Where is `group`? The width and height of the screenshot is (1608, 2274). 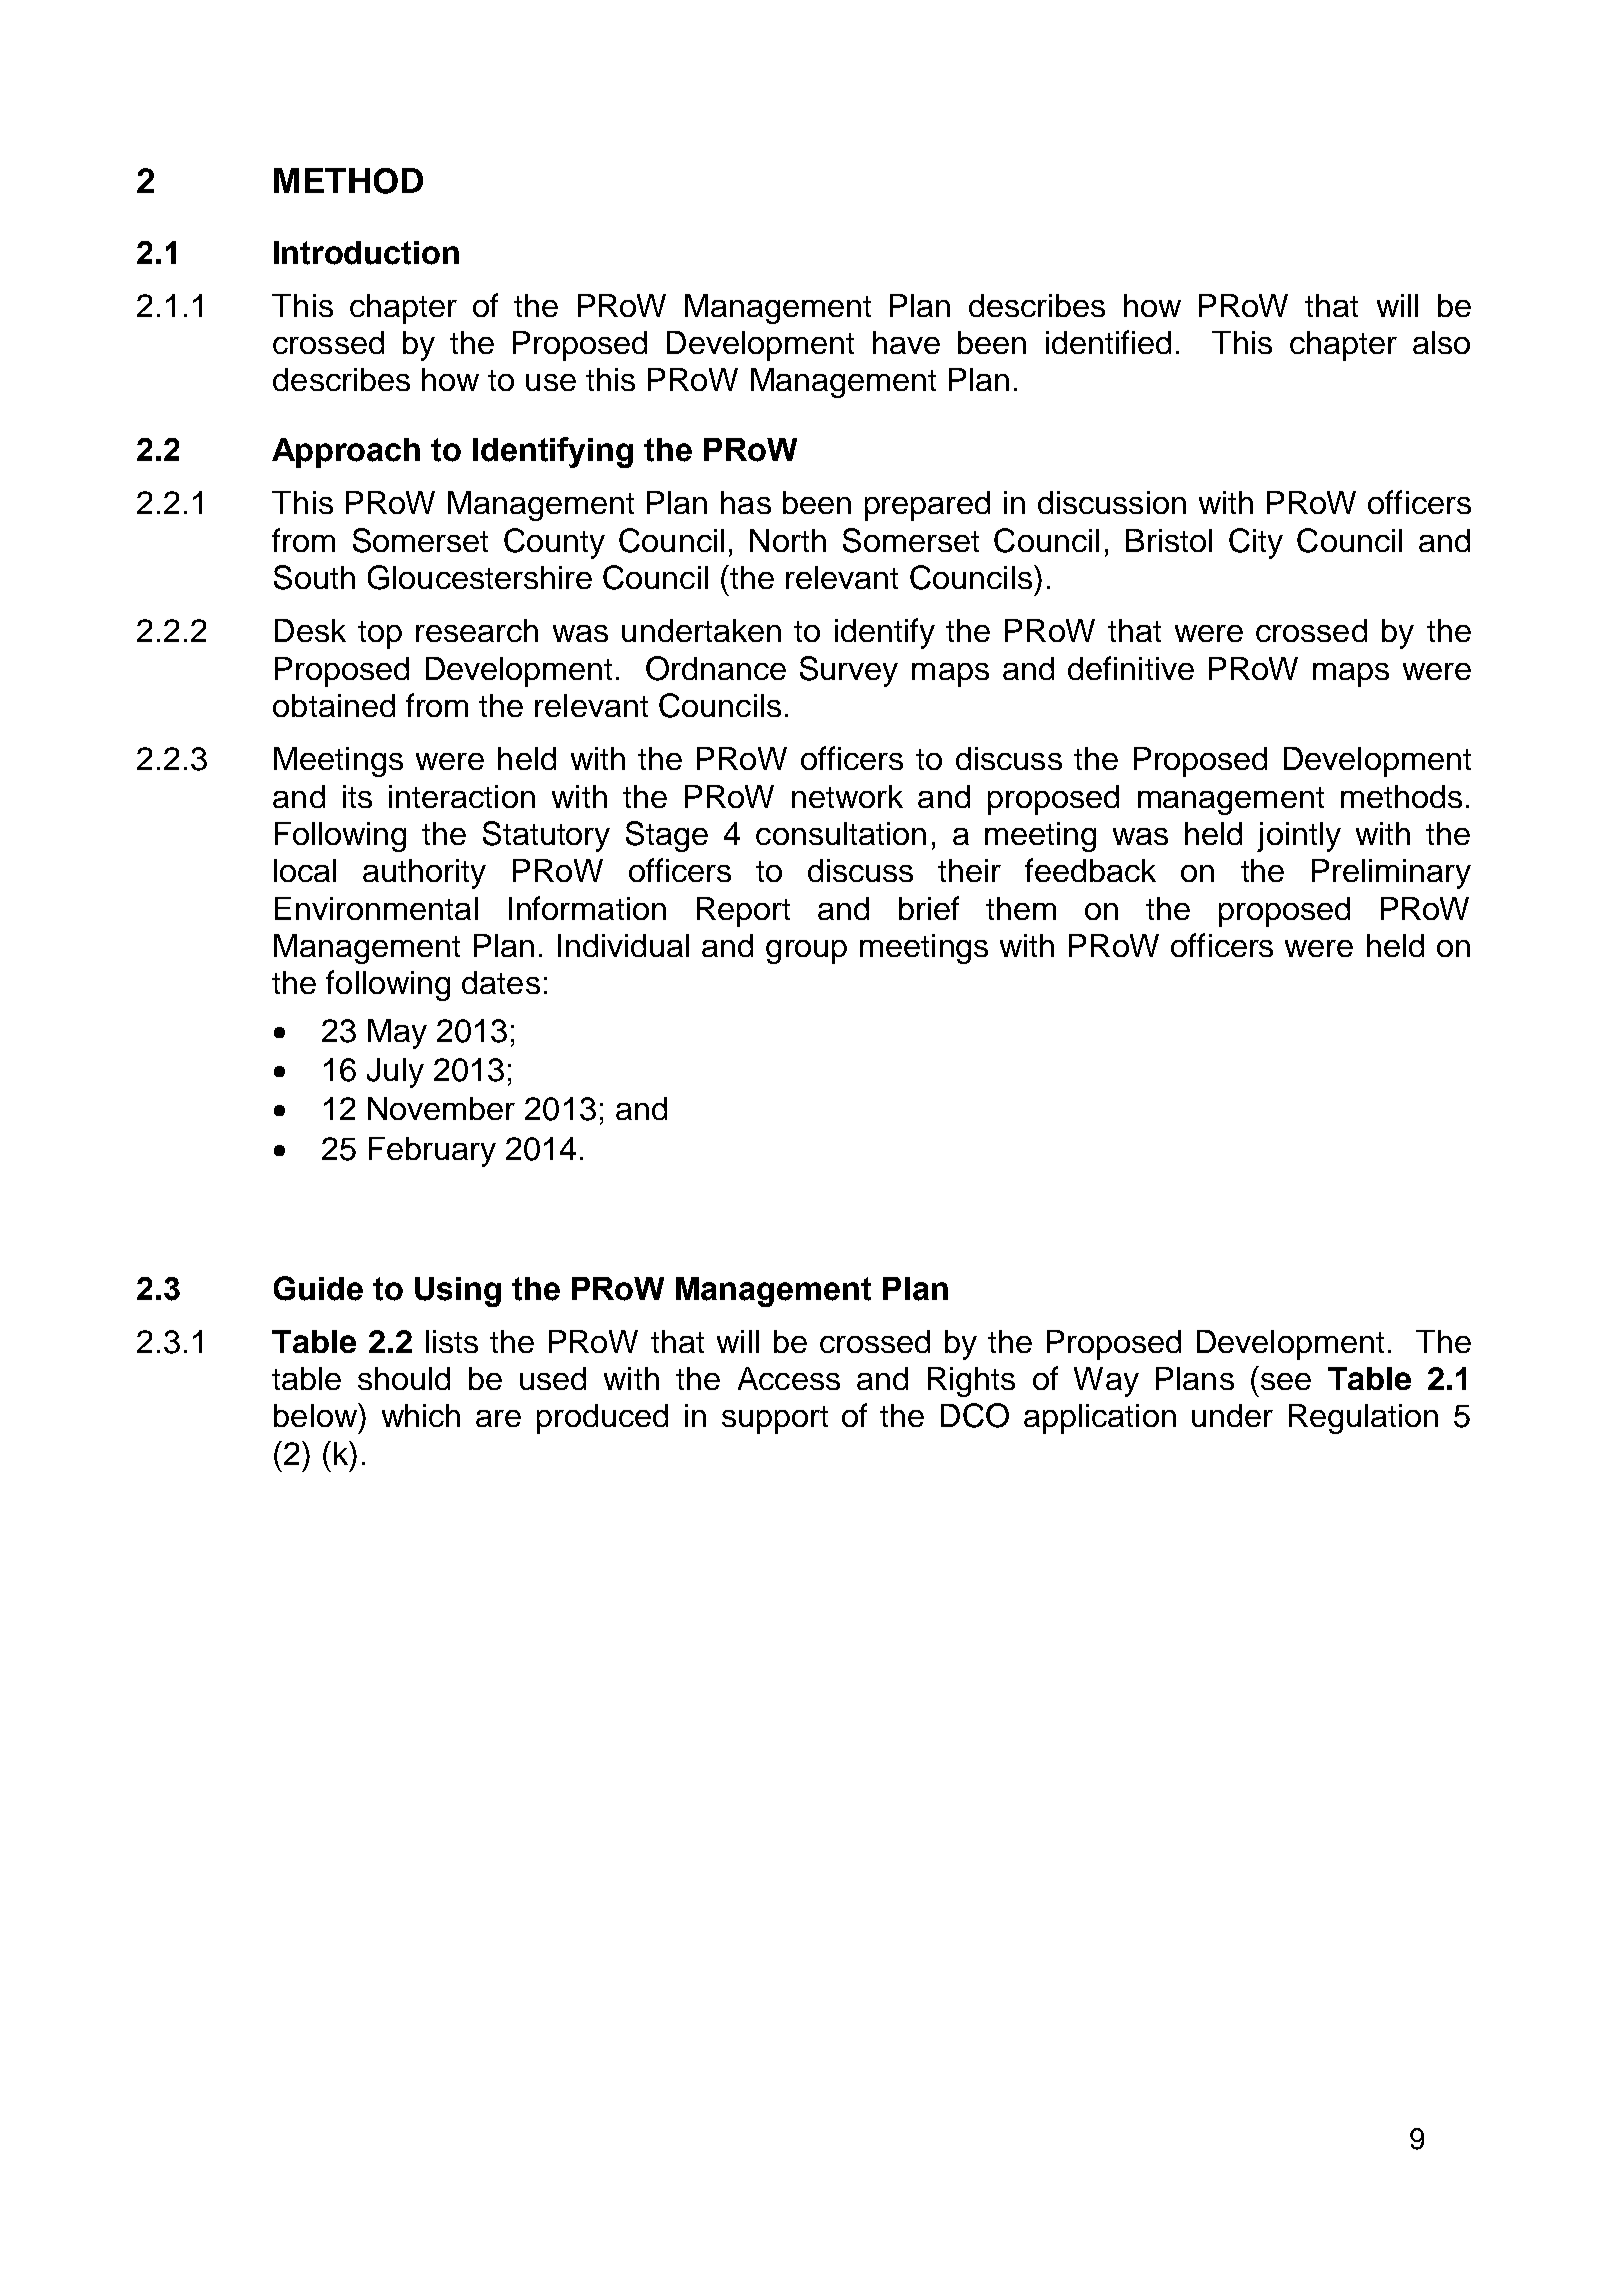
group is located at coordinates (806, 952).
